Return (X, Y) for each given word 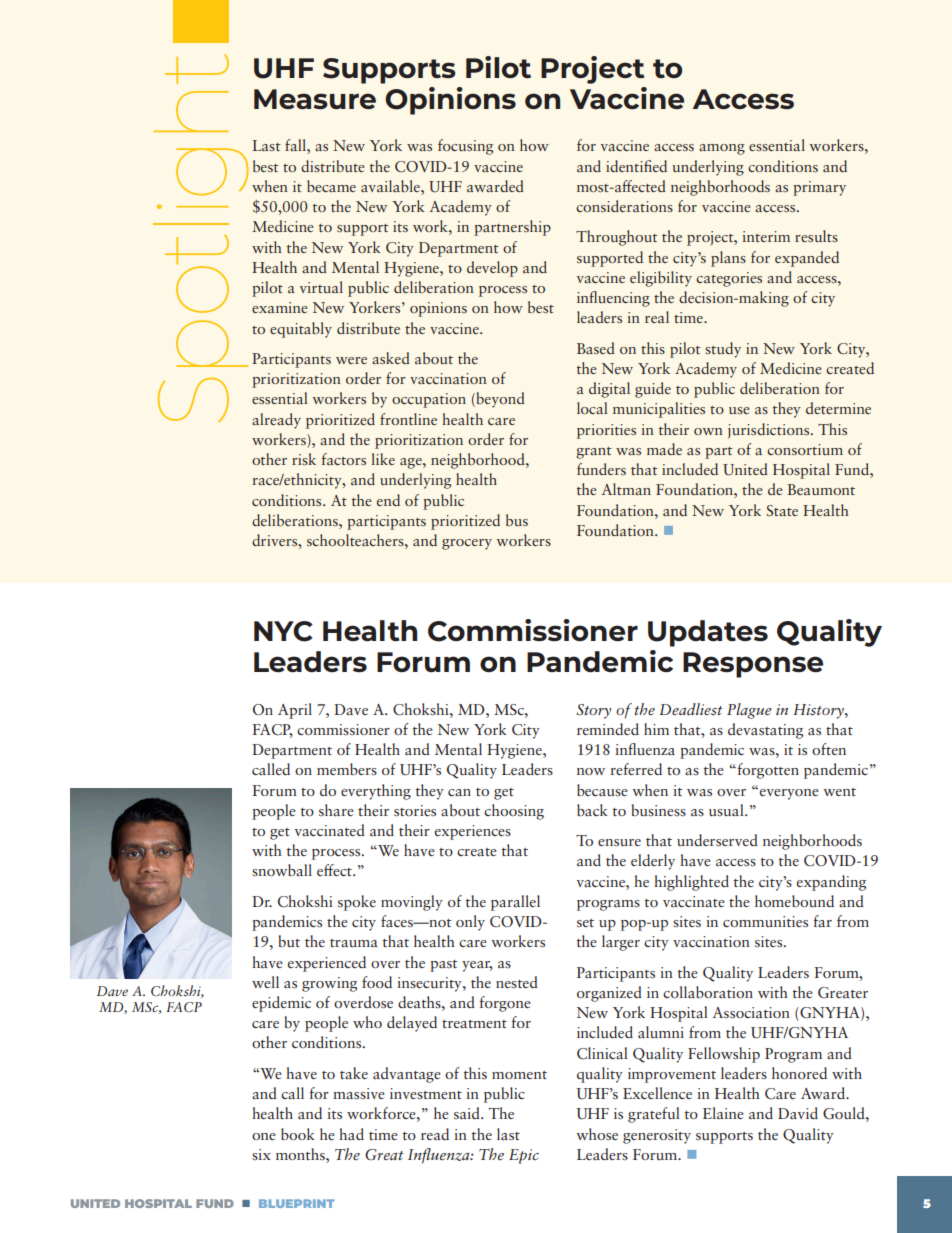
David (798, 1113)
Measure (315, 99)
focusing (465, 147)
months (301, 1154)
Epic (524, 1156)
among (722, 149)
